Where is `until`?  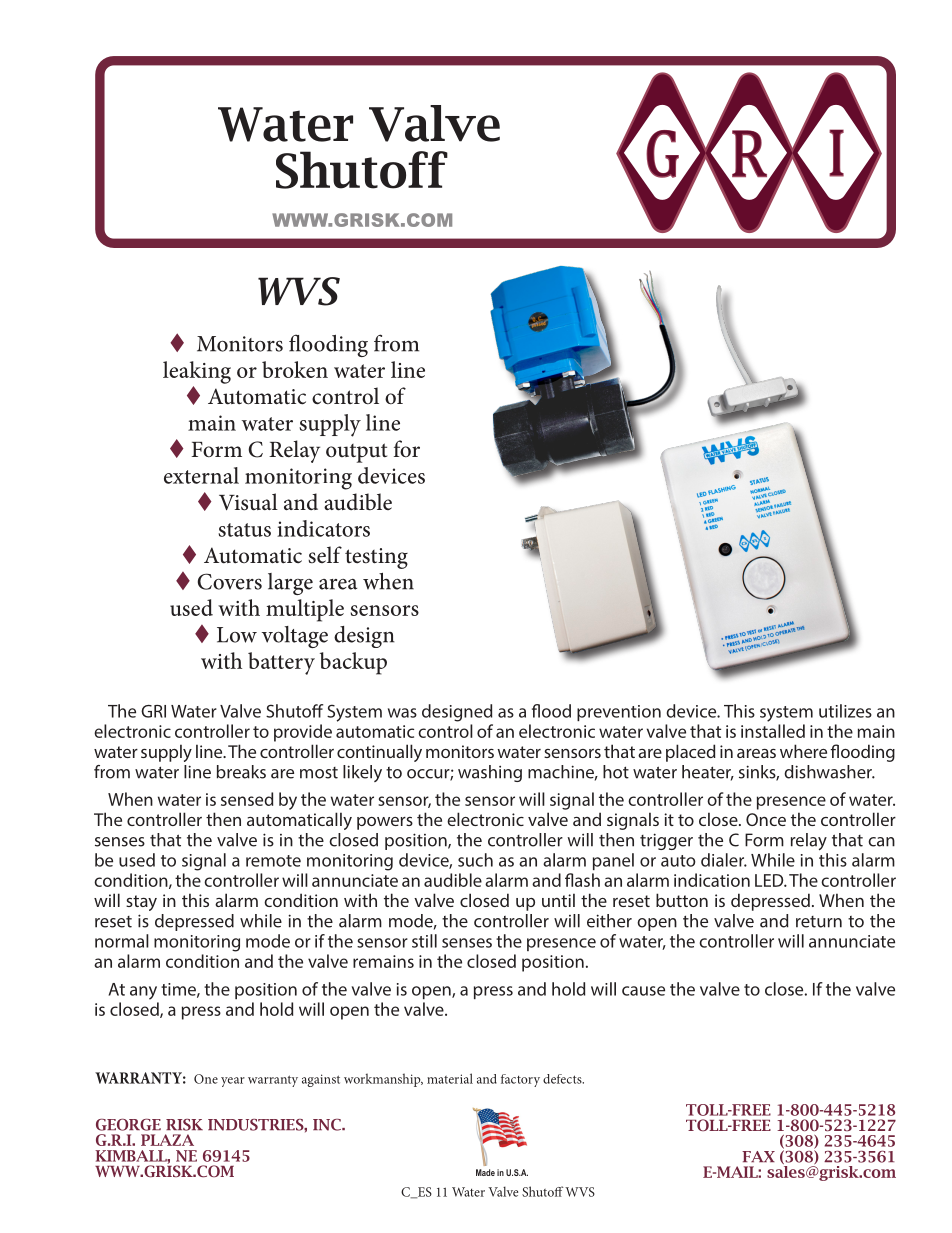 until is located at coordinates (558, 900).
